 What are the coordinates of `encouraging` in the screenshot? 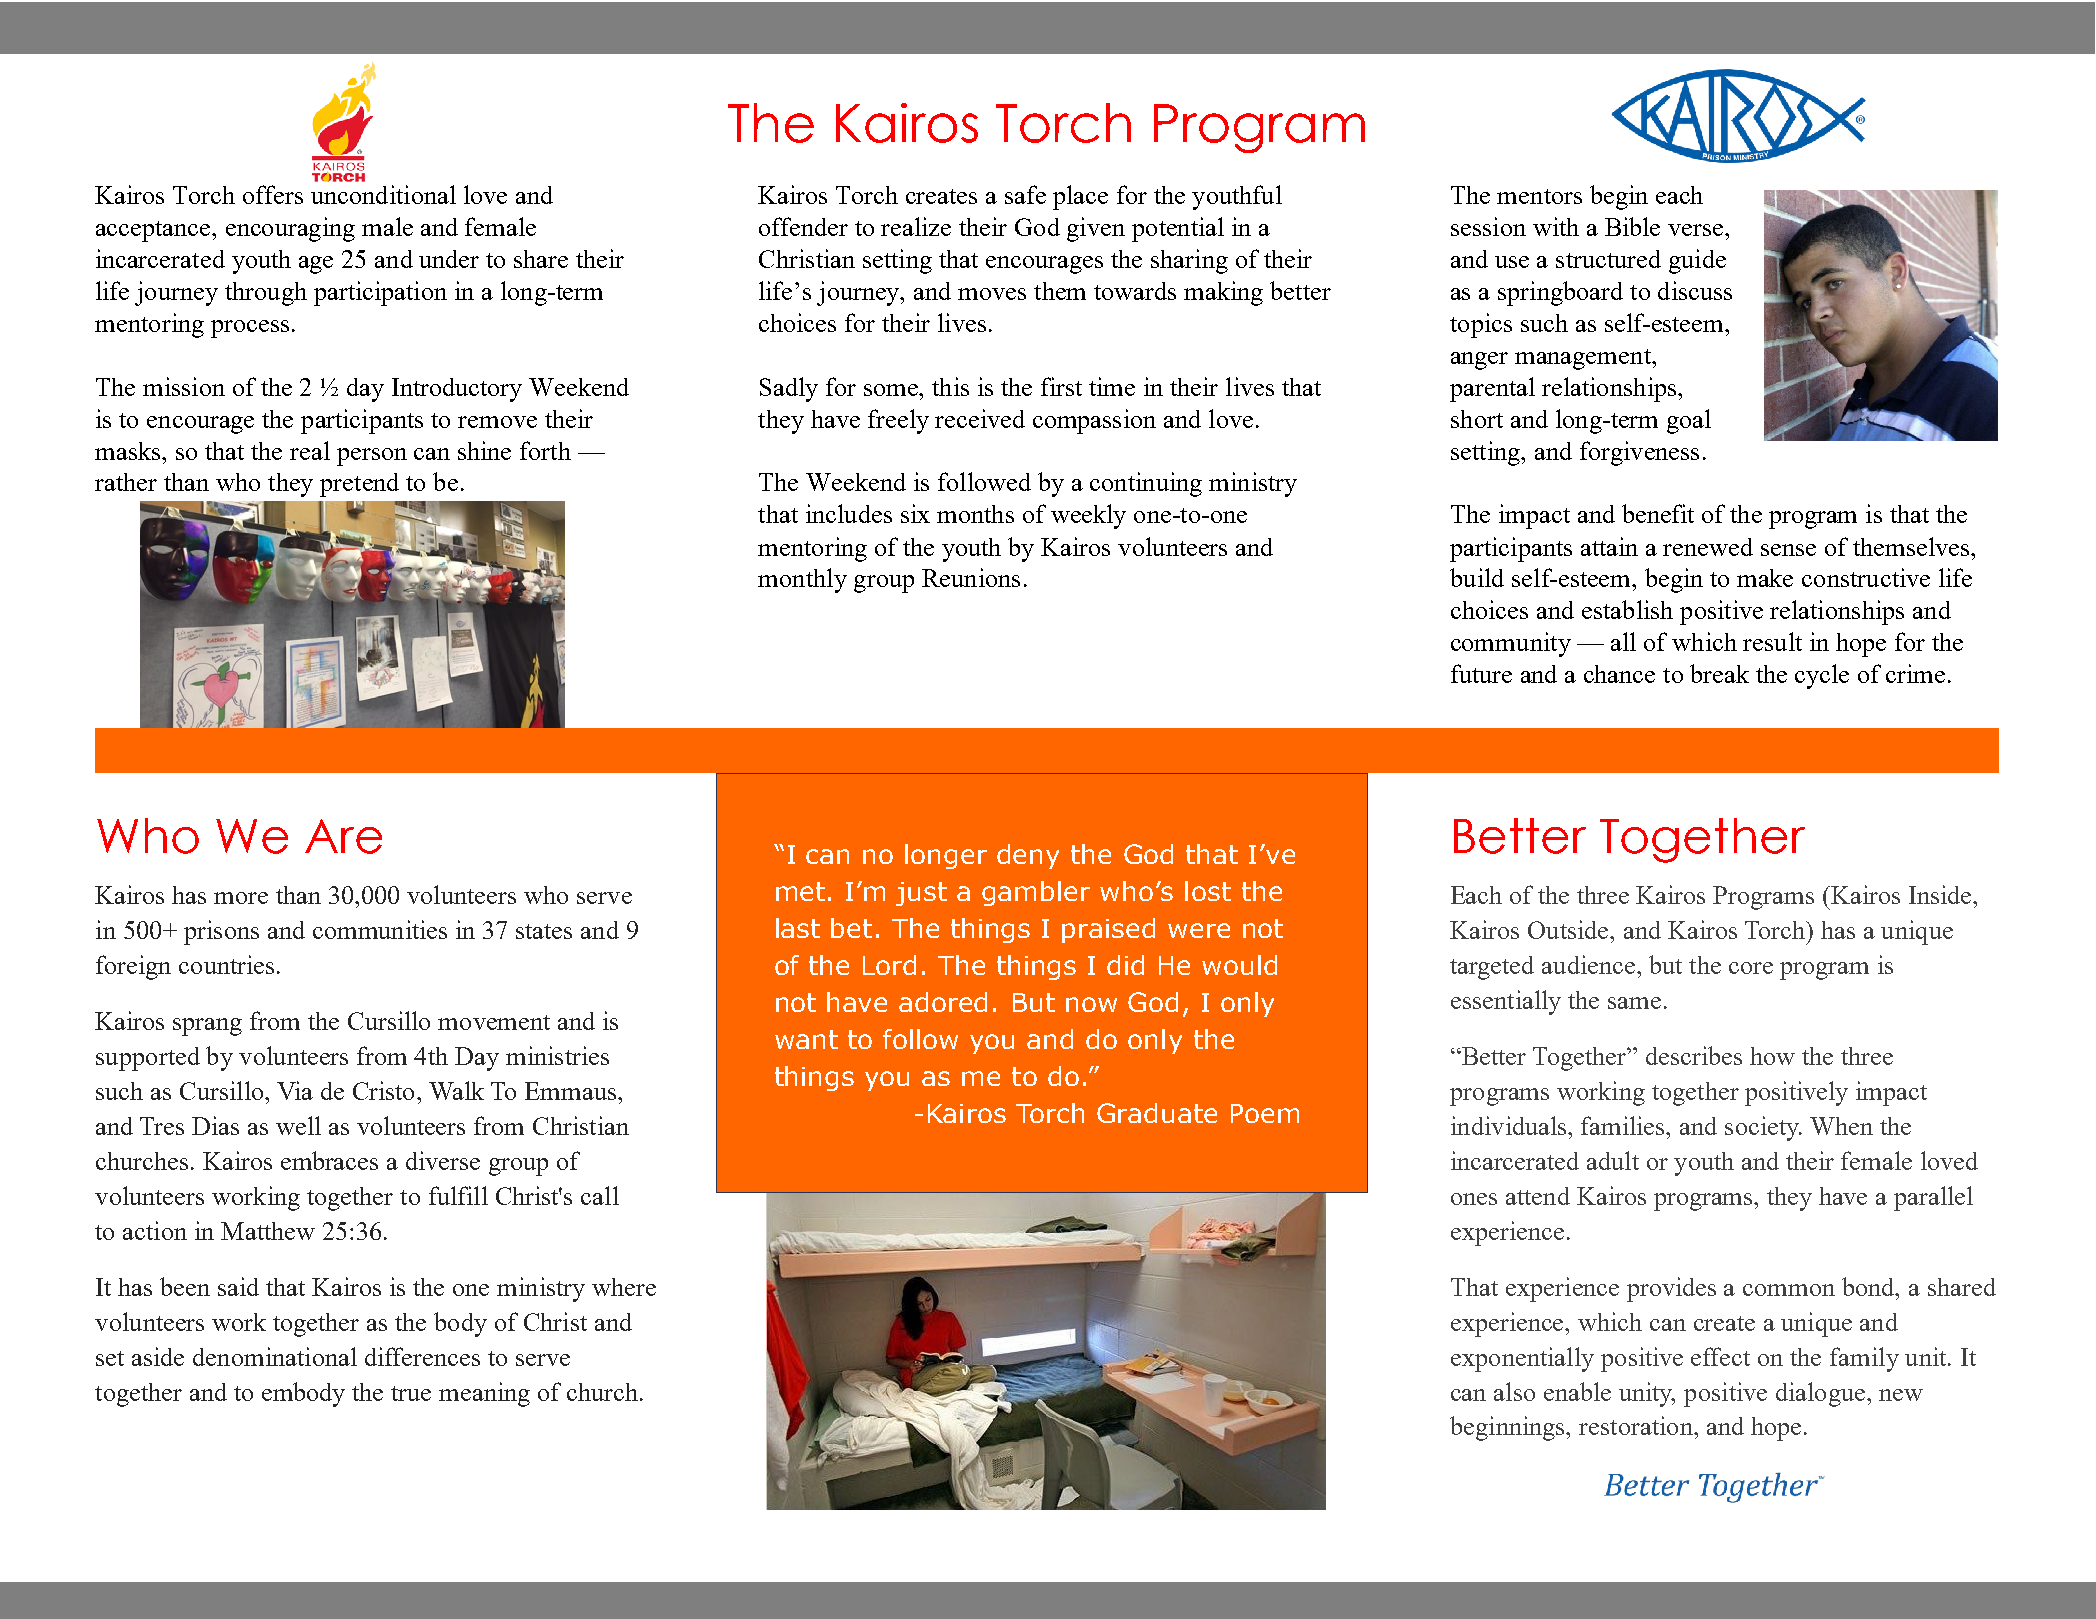 It's located at (290, 229).
